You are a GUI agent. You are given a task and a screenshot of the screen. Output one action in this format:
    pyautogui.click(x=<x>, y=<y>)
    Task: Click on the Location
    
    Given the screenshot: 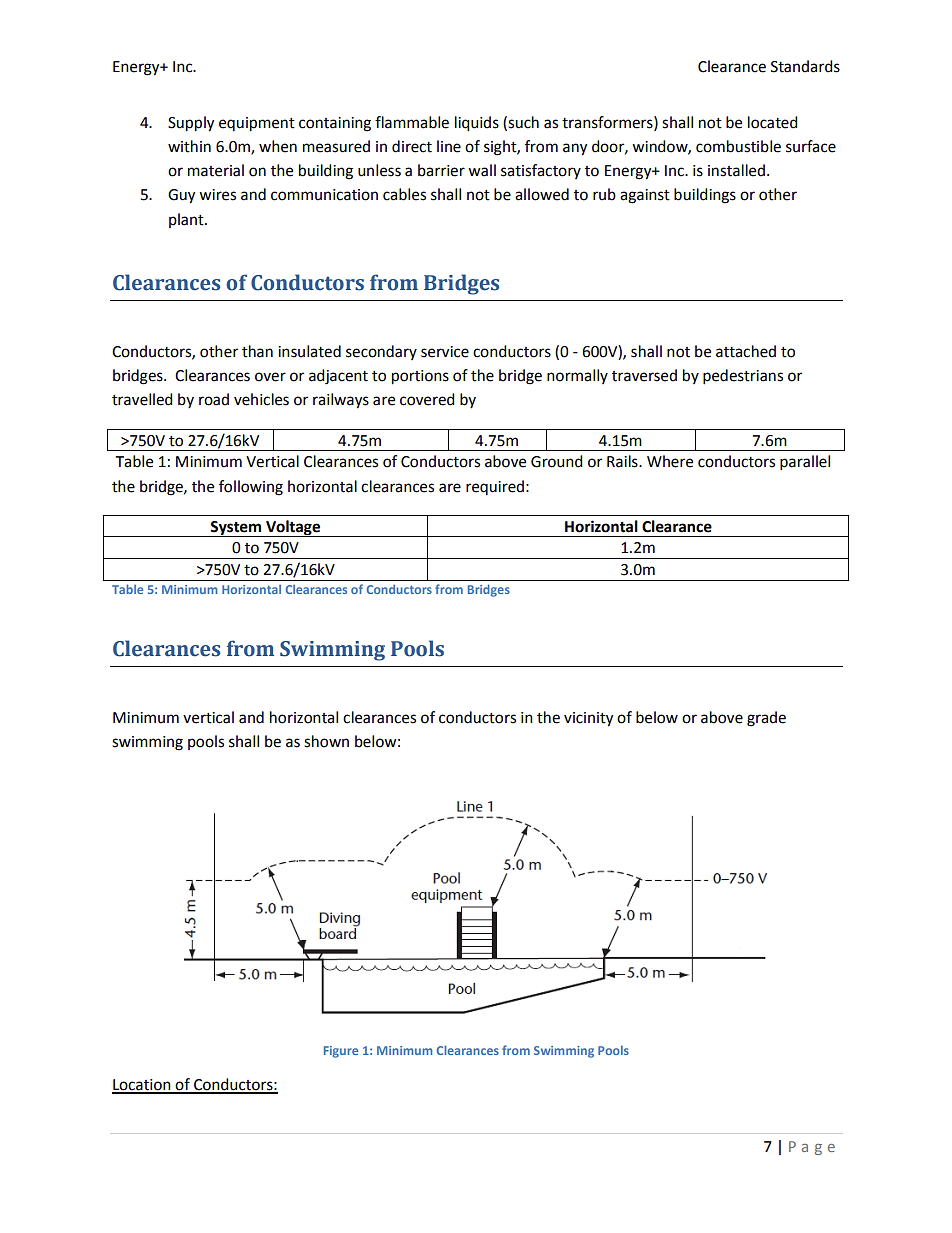 What is the action you would take?
    pyautogui.click(x=142, y=1086)
